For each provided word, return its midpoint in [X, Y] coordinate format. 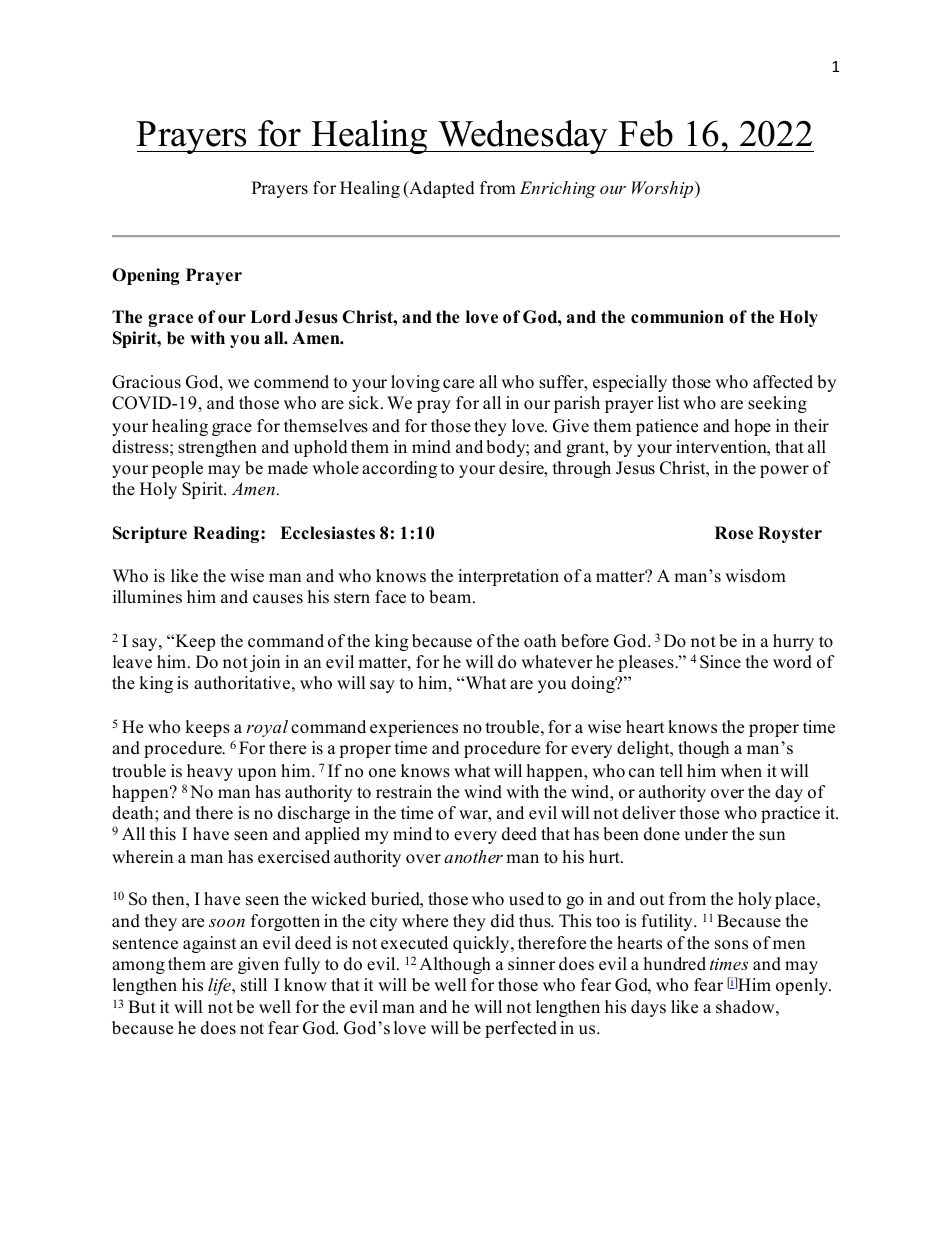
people [177, 469]
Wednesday [523, 137]
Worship [664, 189]
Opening [146, 276]
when [741, 771]
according [399, 469]
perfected [521, 1029]
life [220, 986]
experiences [414, 728]
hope [752, 427]
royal [267, 728]
